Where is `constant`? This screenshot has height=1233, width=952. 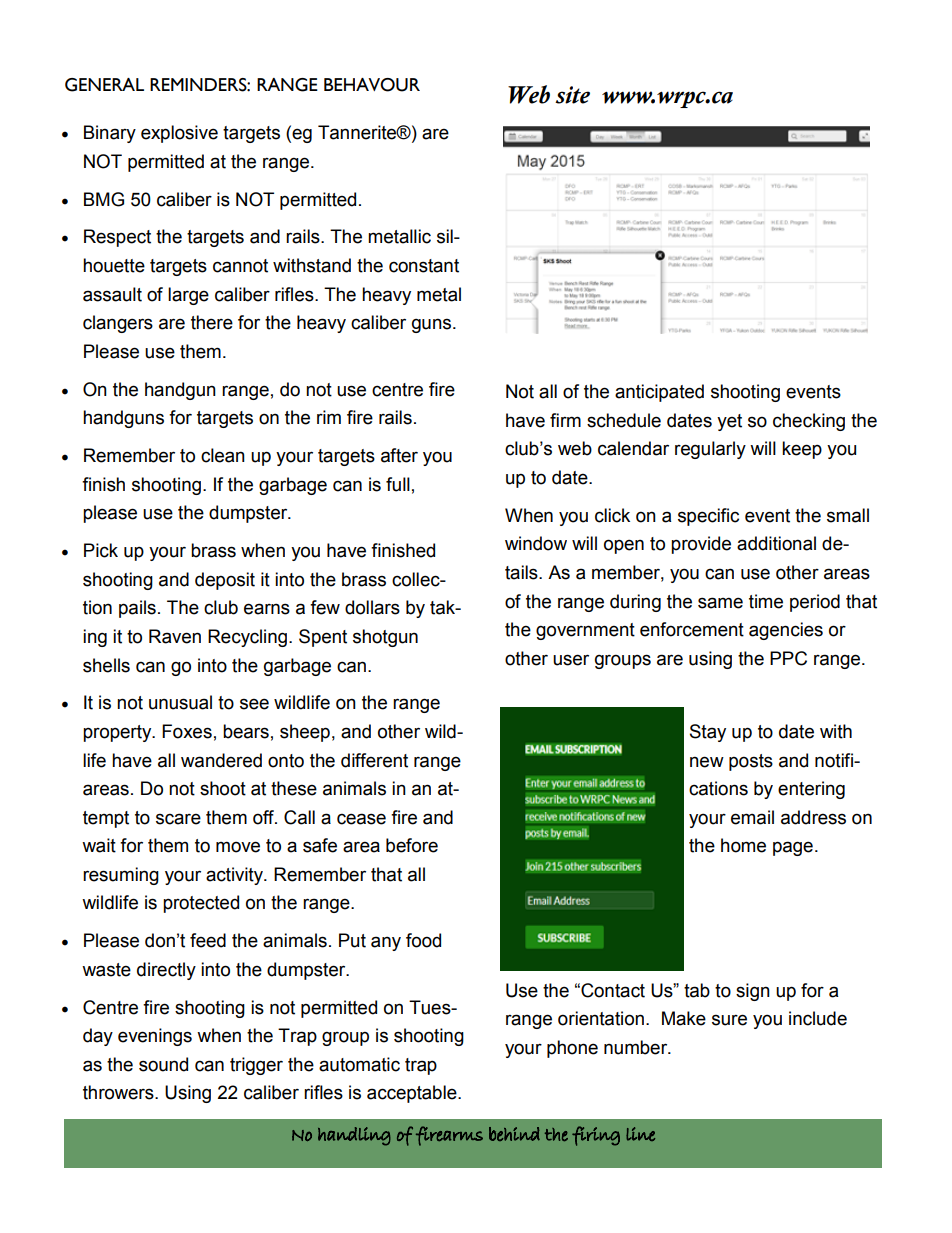
constant is located at coordinates (424, 266).
